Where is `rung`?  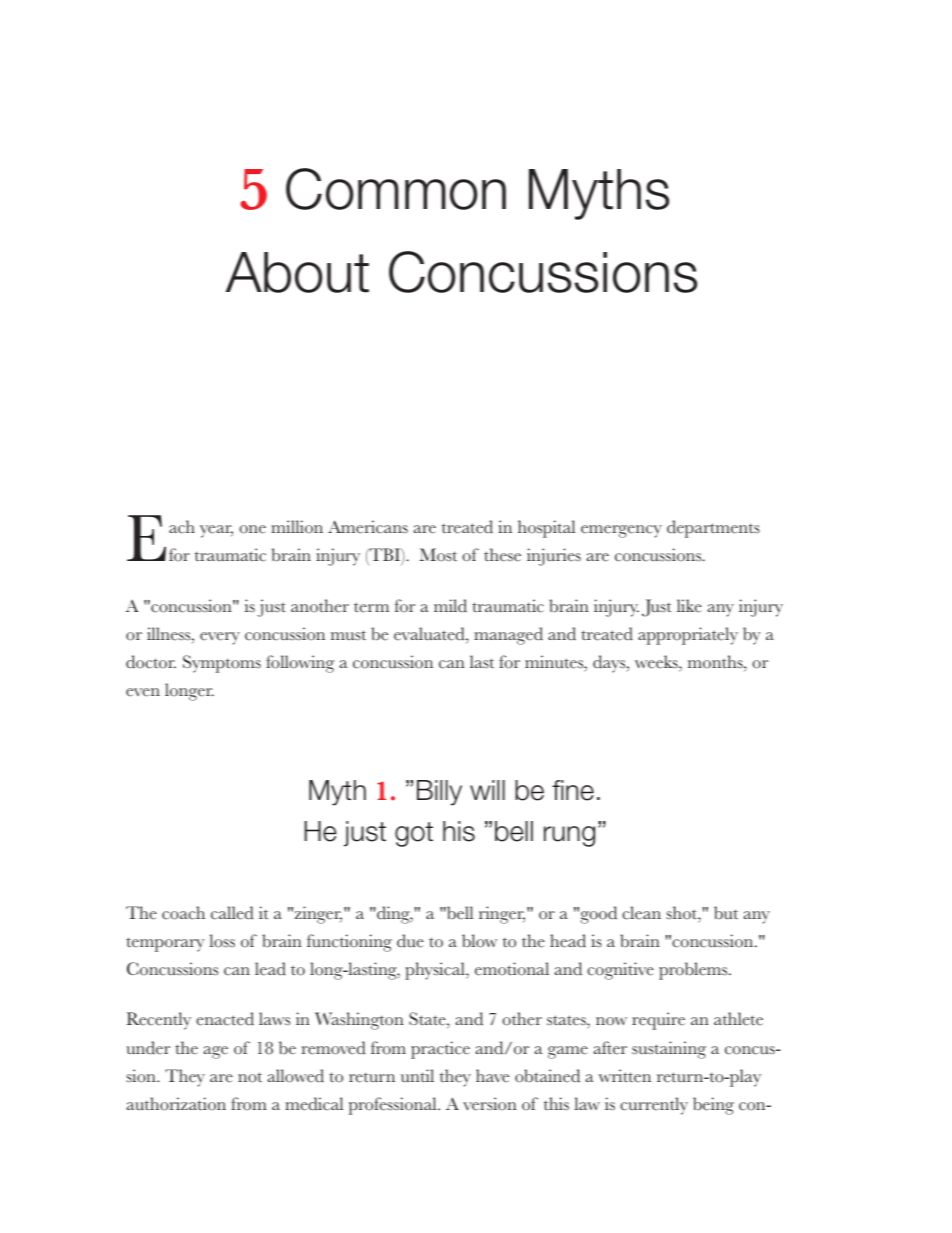 rung is located at coordinates (569, 836).
